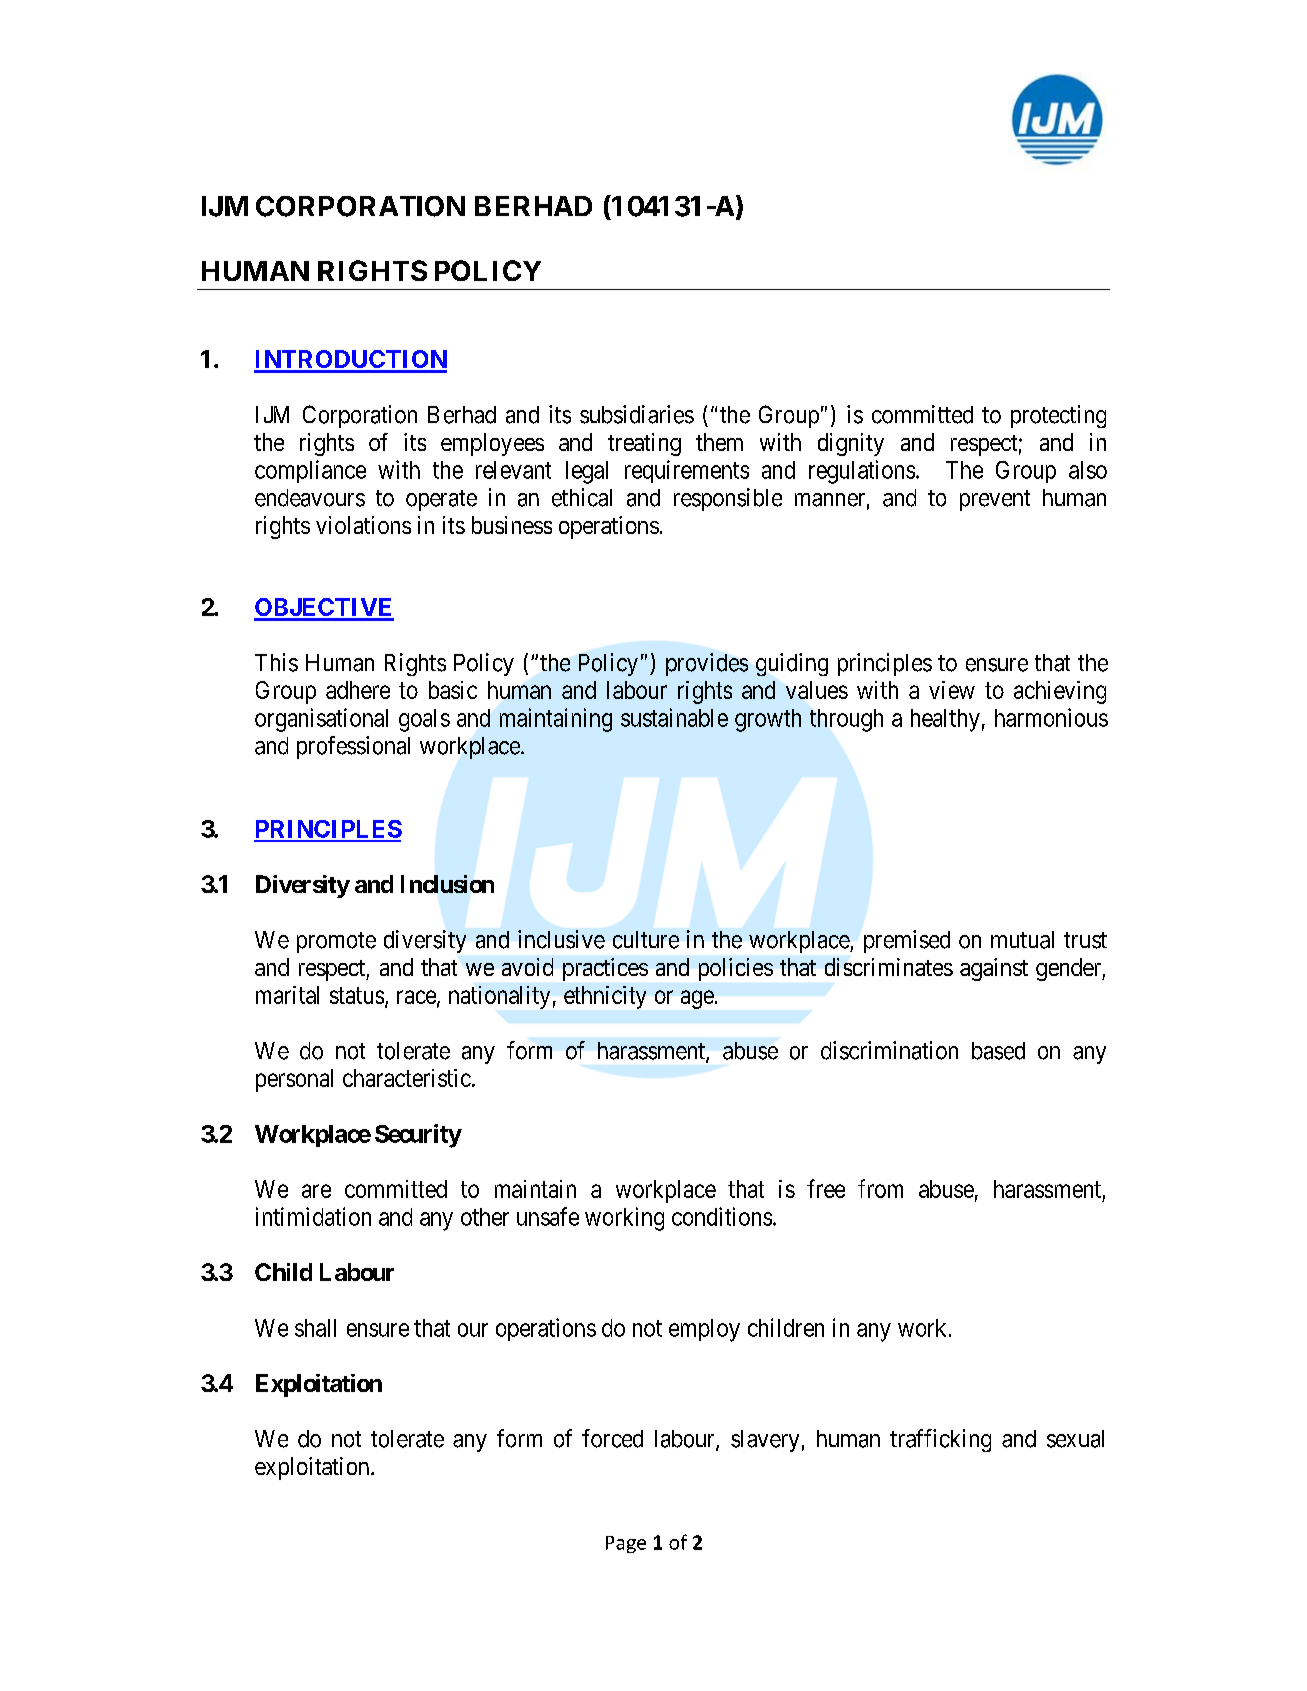 The width and height of the screenshot is (1307, 1691). Describe the element at coordinates (880, 1188) in the screenshot. I see `from` at that location.
